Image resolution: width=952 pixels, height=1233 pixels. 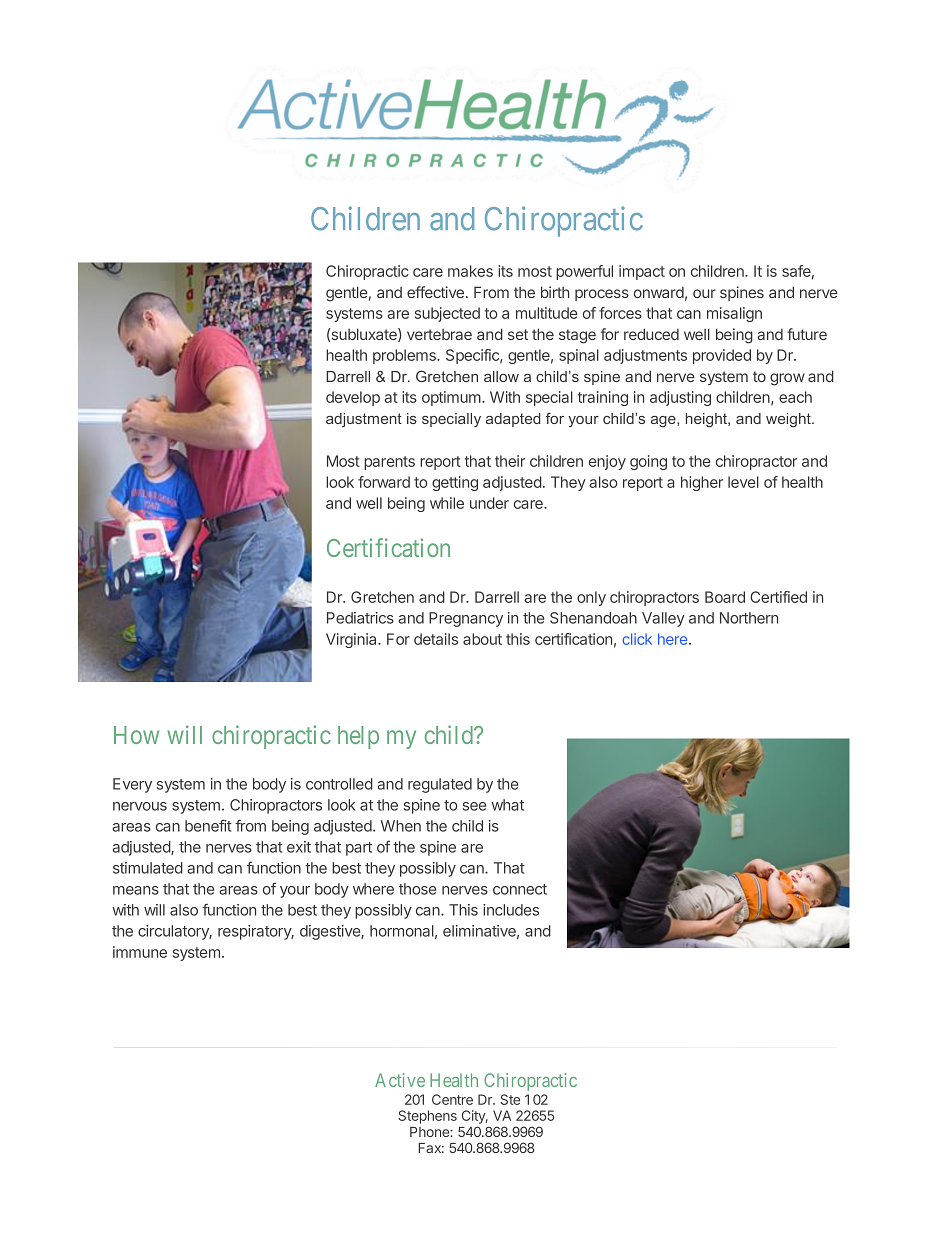 What do you see at coordinates (452, 1099) in the page?
I see `Centre` at bounding box center [452, 1099].
